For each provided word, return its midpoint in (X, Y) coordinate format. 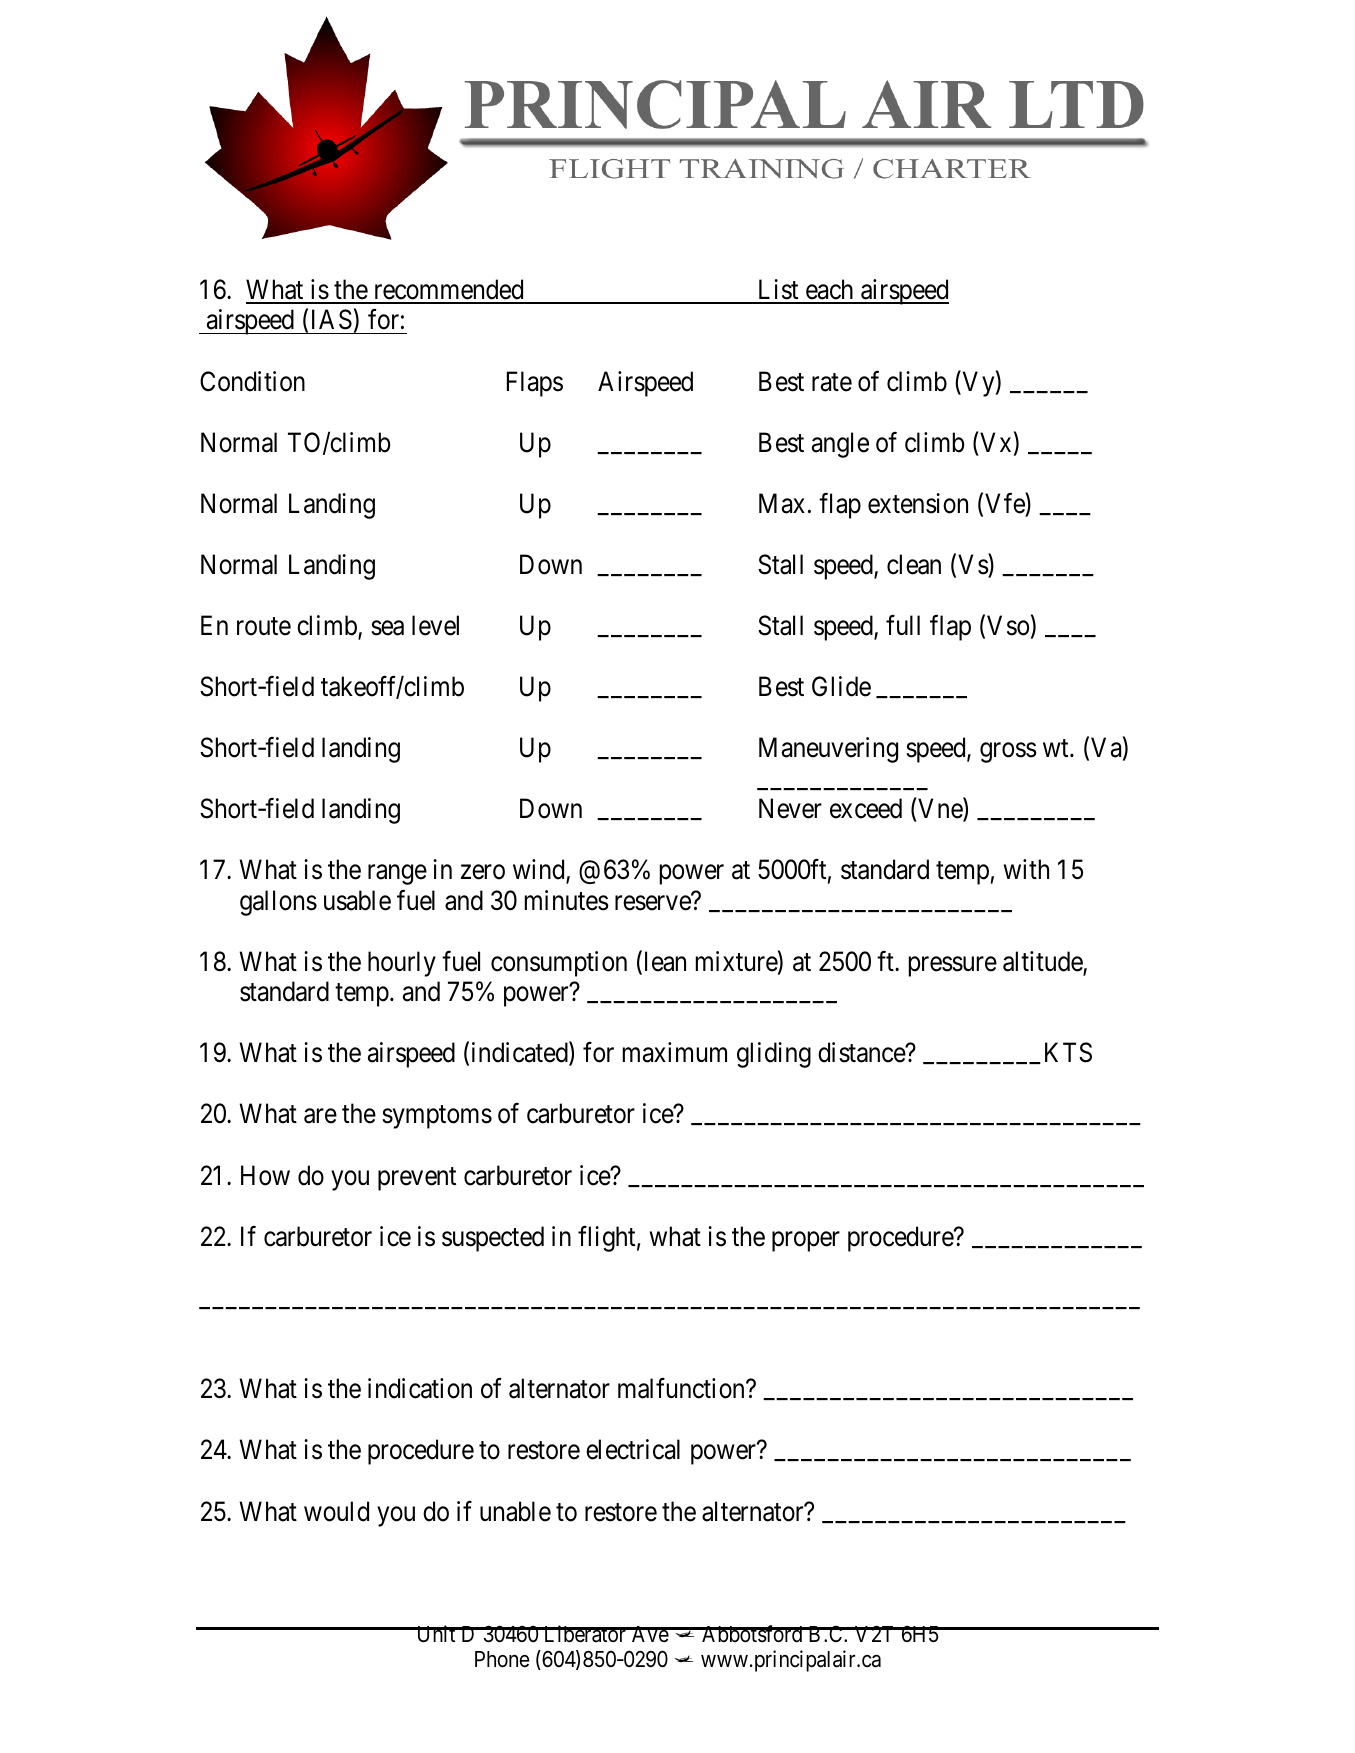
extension (918, 503)
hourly (402, 964)
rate (832, 382)
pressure (953, 967)
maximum (675, 1052)
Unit (436, 1634)
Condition (252, 381)
